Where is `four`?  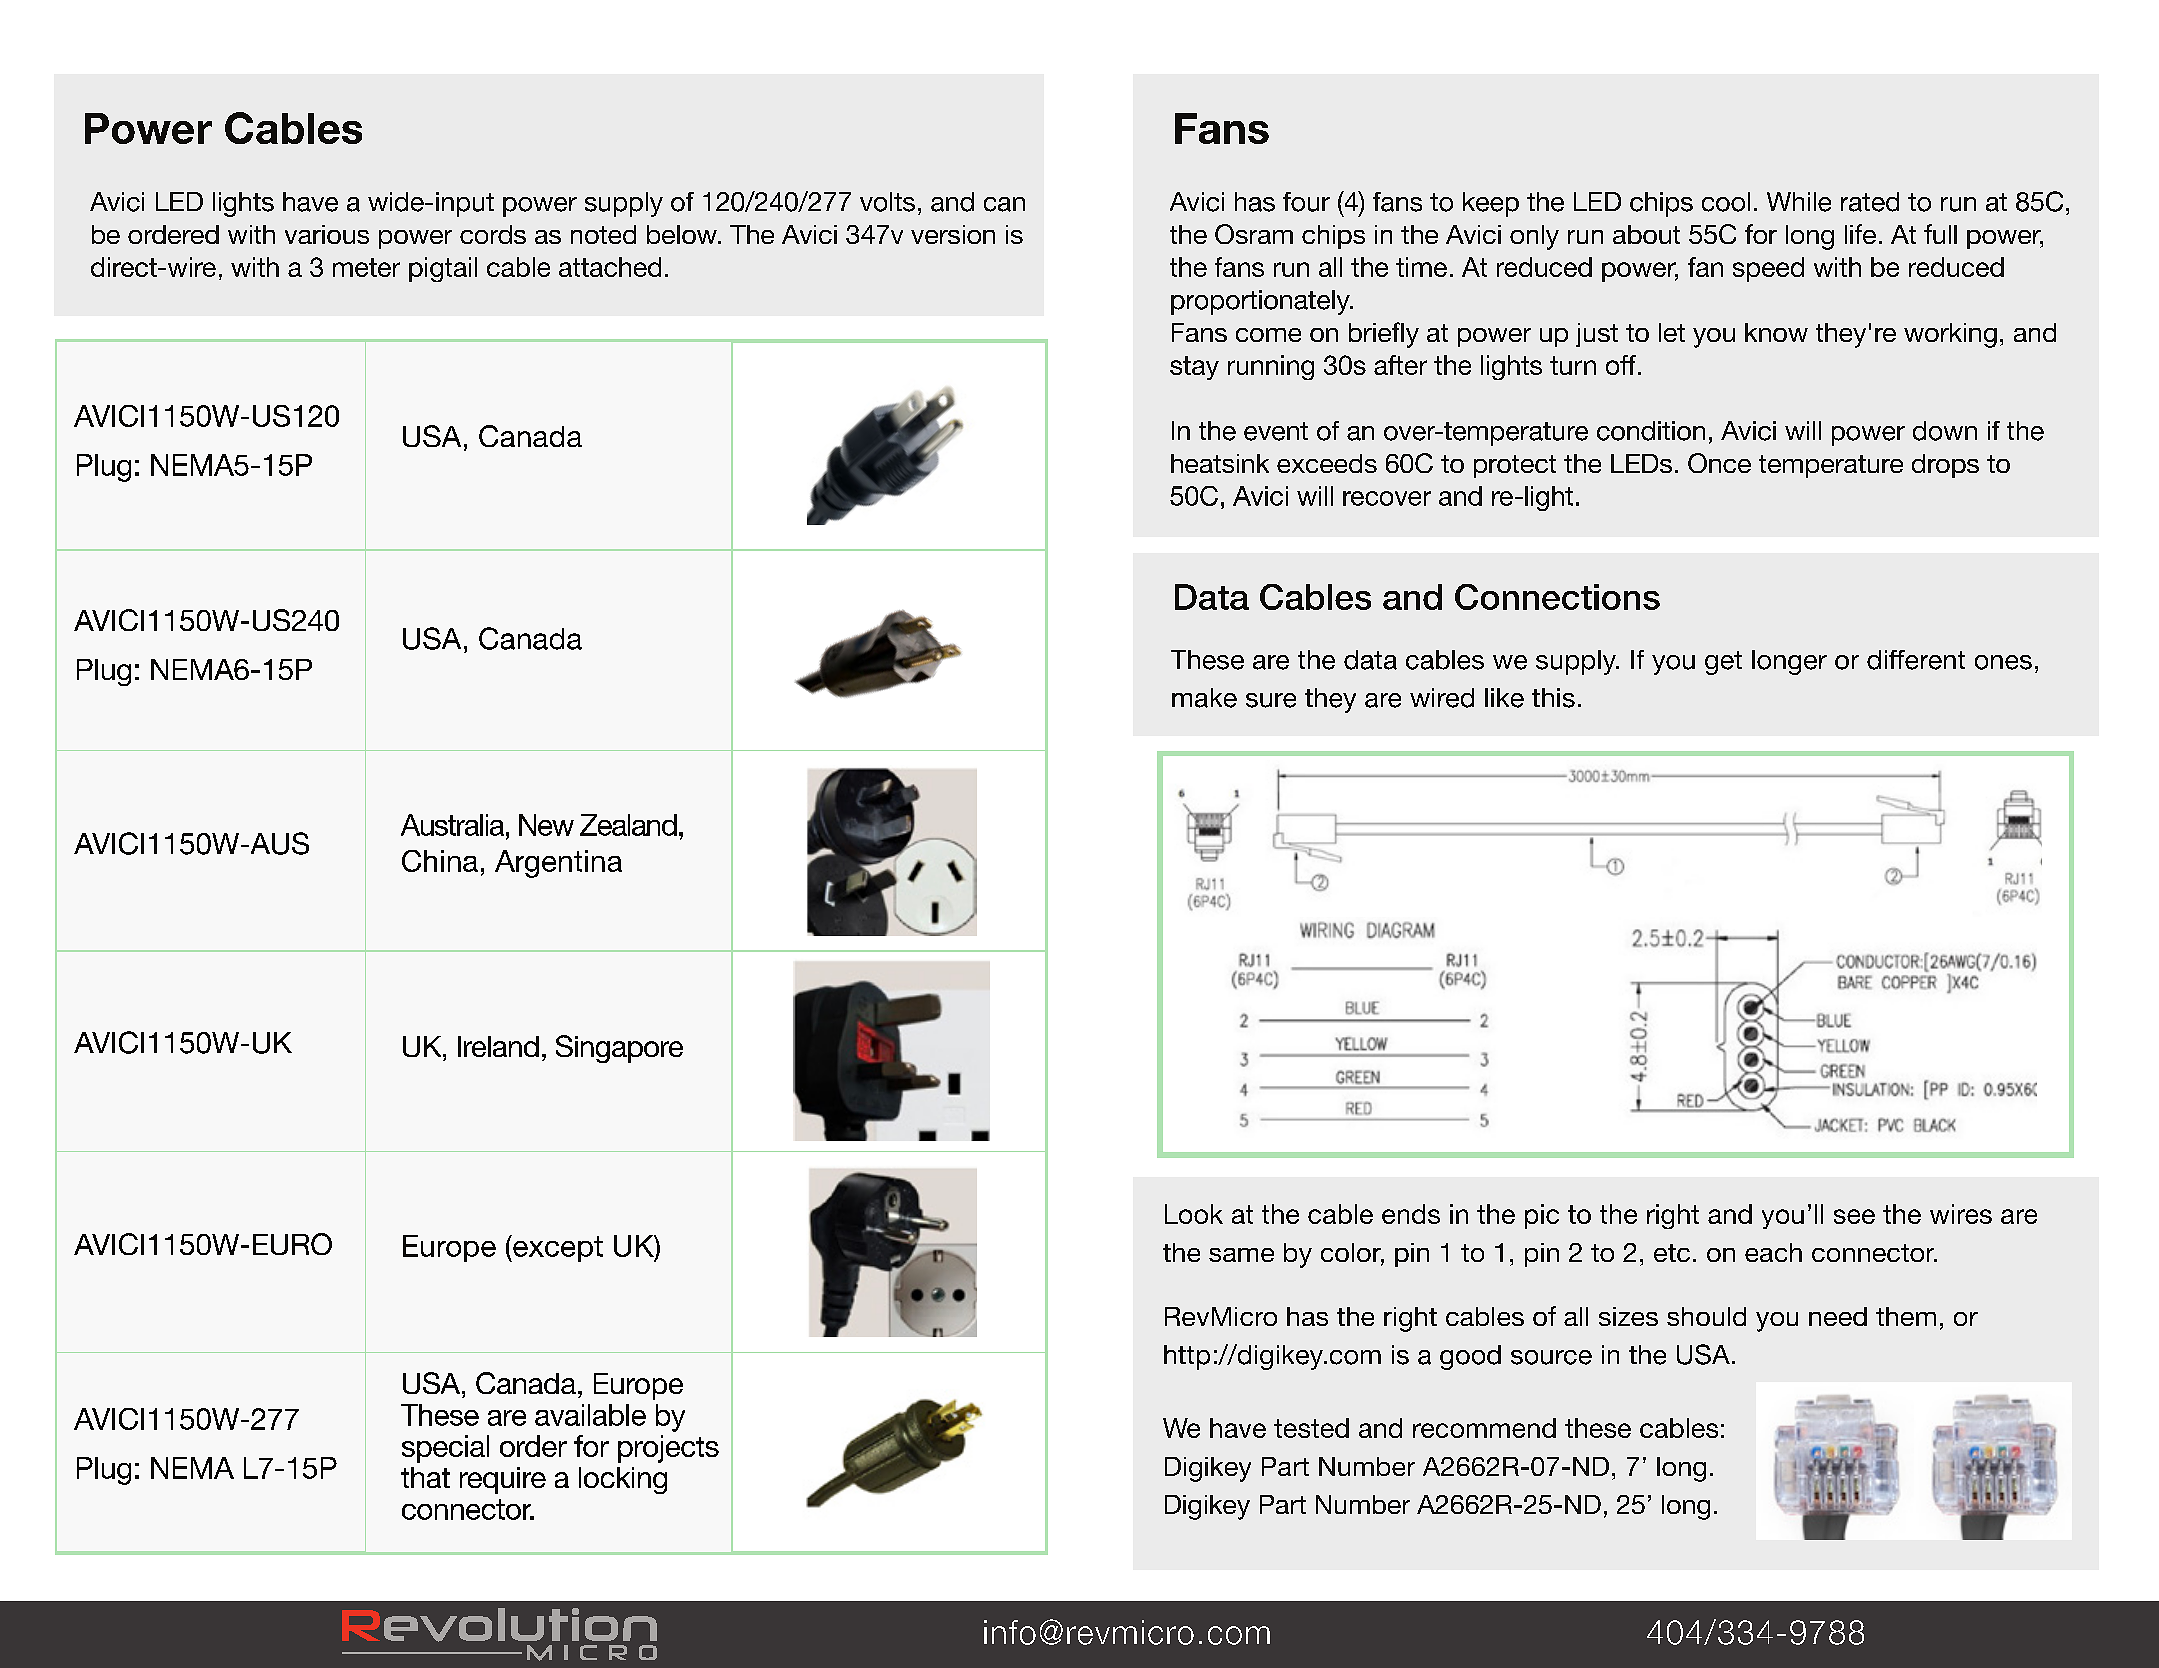
four is located at coordinates (1306, 202).
